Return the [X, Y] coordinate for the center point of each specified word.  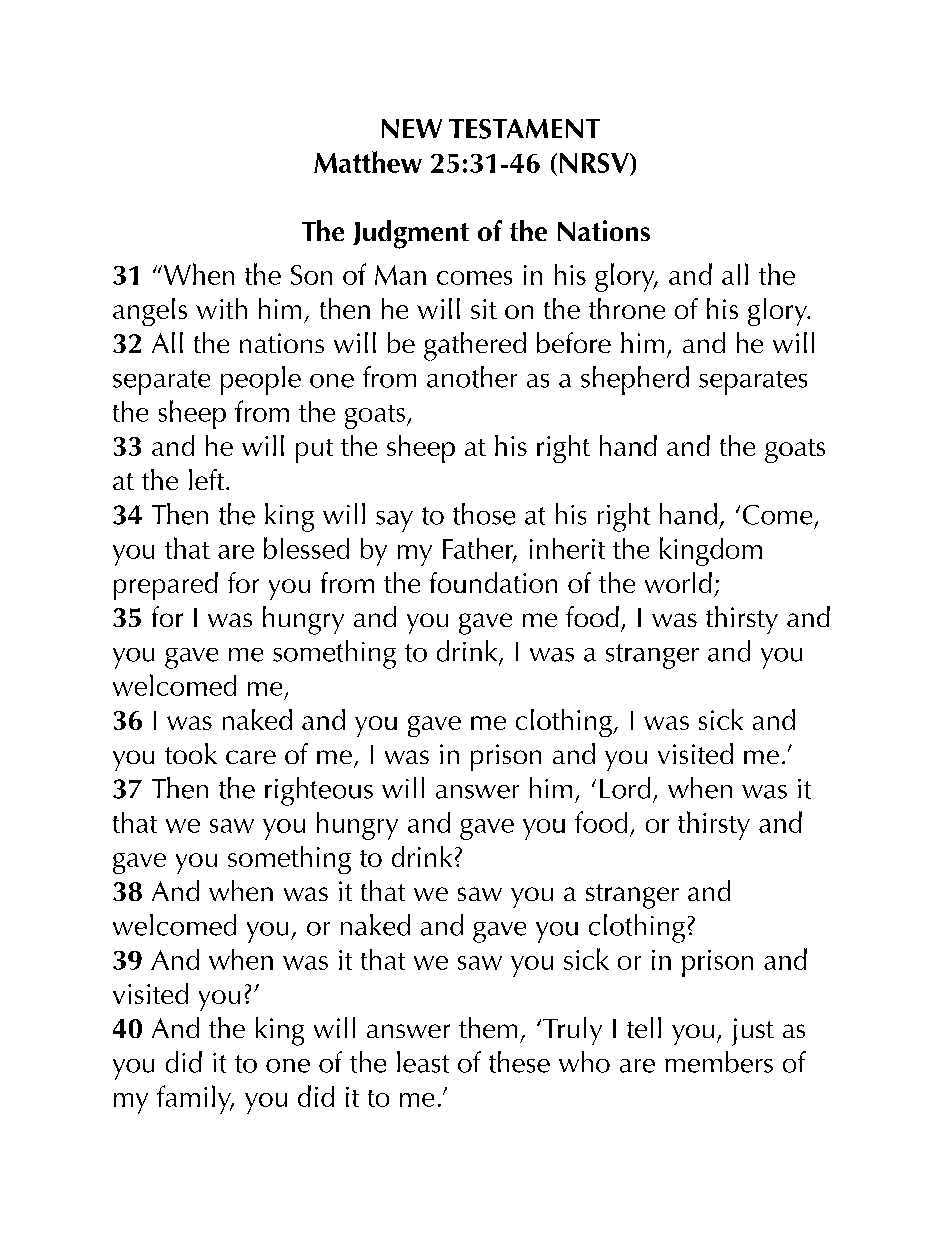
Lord [625, 788]
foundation [493, 582]
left [208, 479]
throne [627, 308]
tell [644, 1027]
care [251, 757]
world [678, 582]
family [195, 1099]
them [488, 1027]
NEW [412, 128]
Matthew [368, 162]
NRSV [595, 163]
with [221, 308]
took [191, 753]
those [484, 514]
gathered [475, 346]
